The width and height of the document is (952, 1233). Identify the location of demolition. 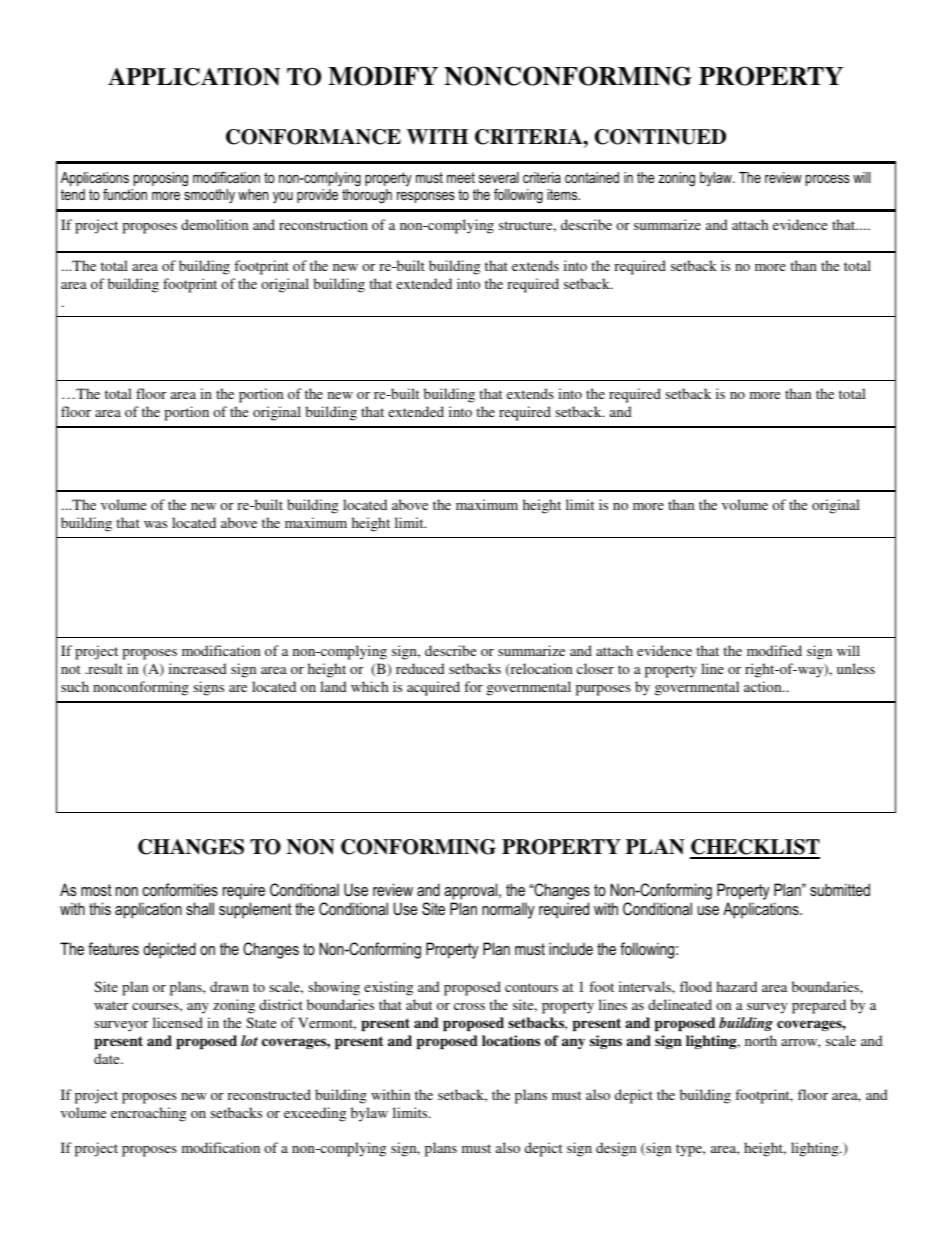
(214, 224).
